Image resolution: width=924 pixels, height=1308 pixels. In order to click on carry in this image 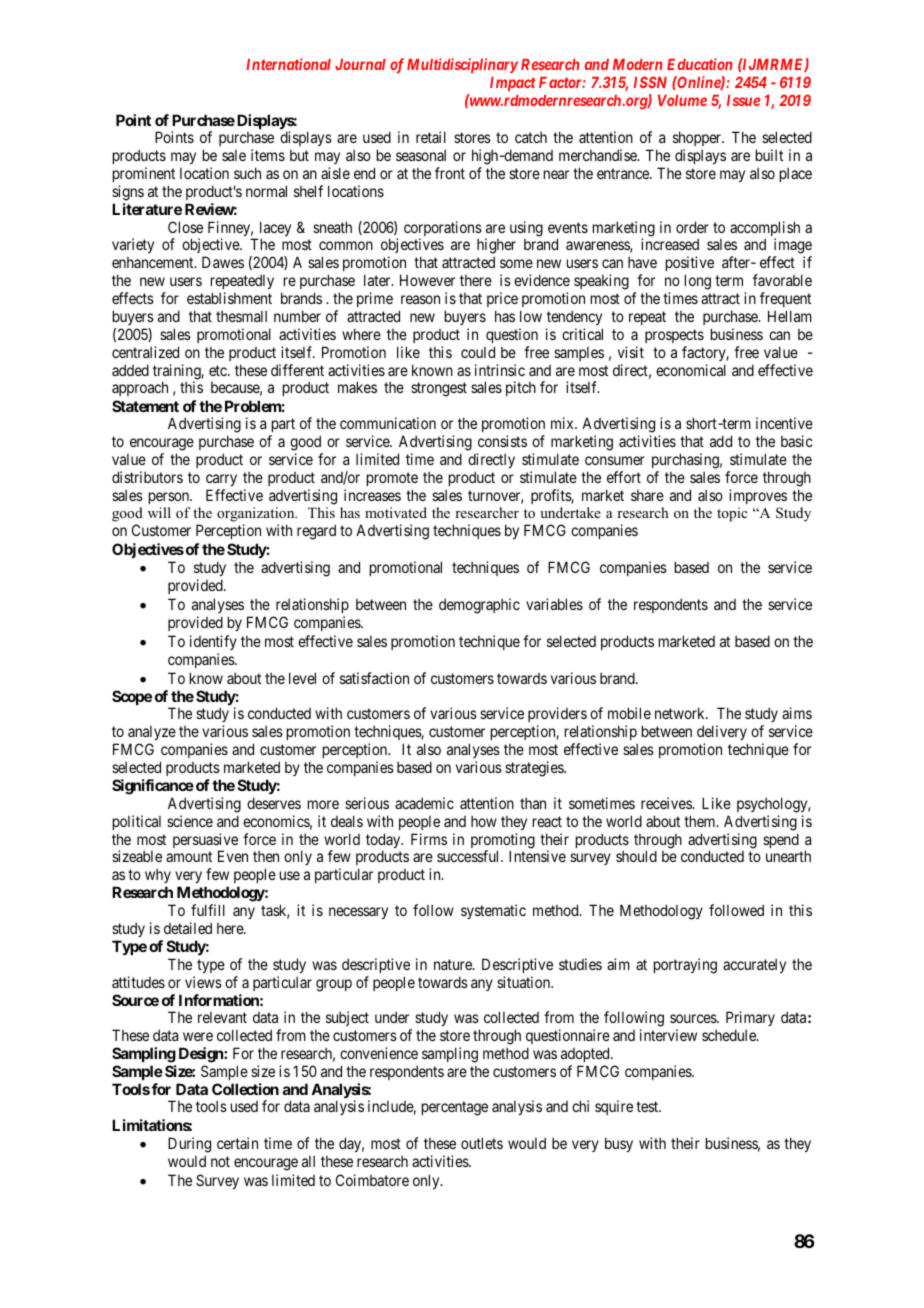, I will do `click(221, 480)`.
